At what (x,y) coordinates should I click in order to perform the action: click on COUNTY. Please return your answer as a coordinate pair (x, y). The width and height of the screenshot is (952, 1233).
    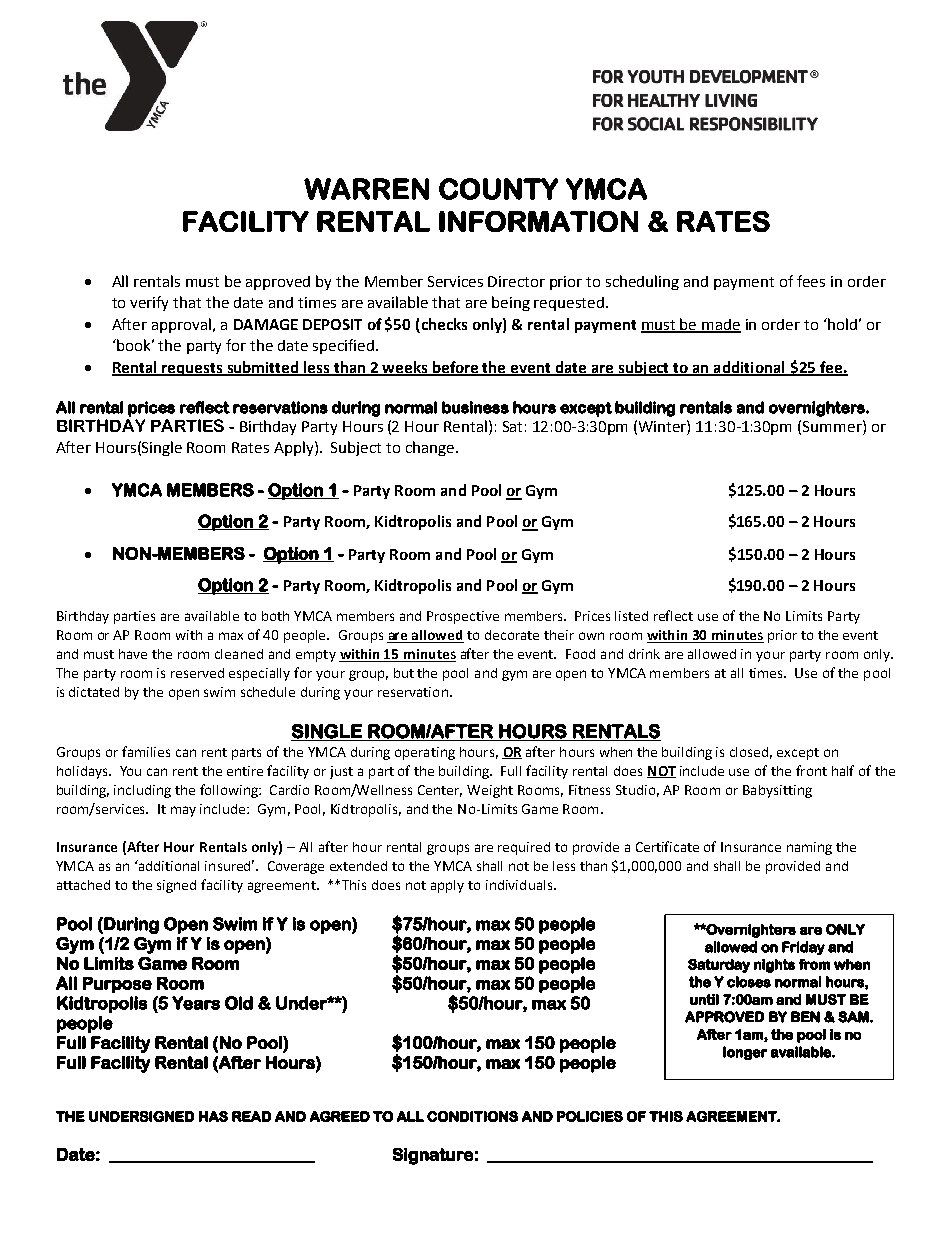
    Looking at the image, I should click on (498, 189).
